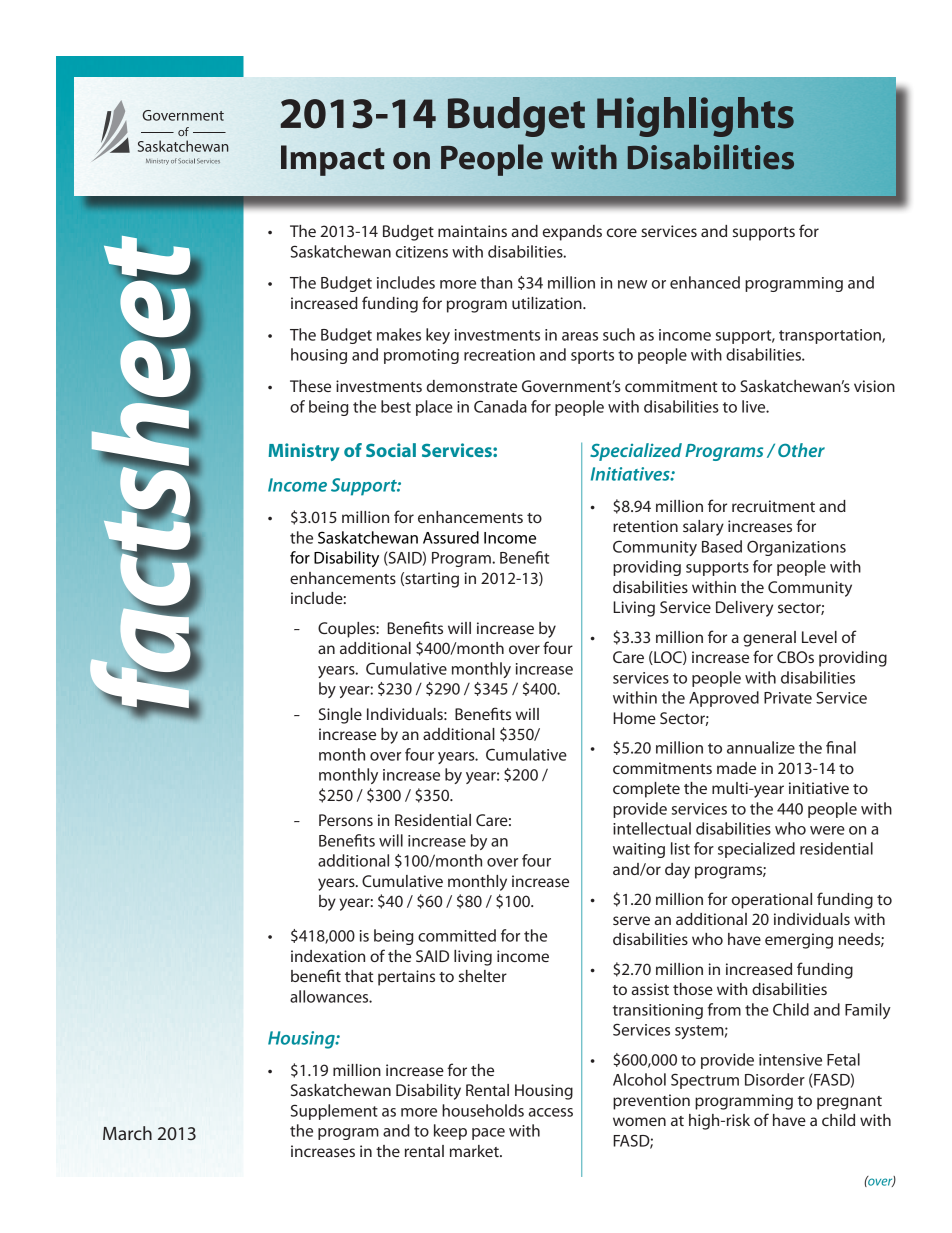 This page has width=952, height=1233. I want to click on Home, so click(634, 718).
